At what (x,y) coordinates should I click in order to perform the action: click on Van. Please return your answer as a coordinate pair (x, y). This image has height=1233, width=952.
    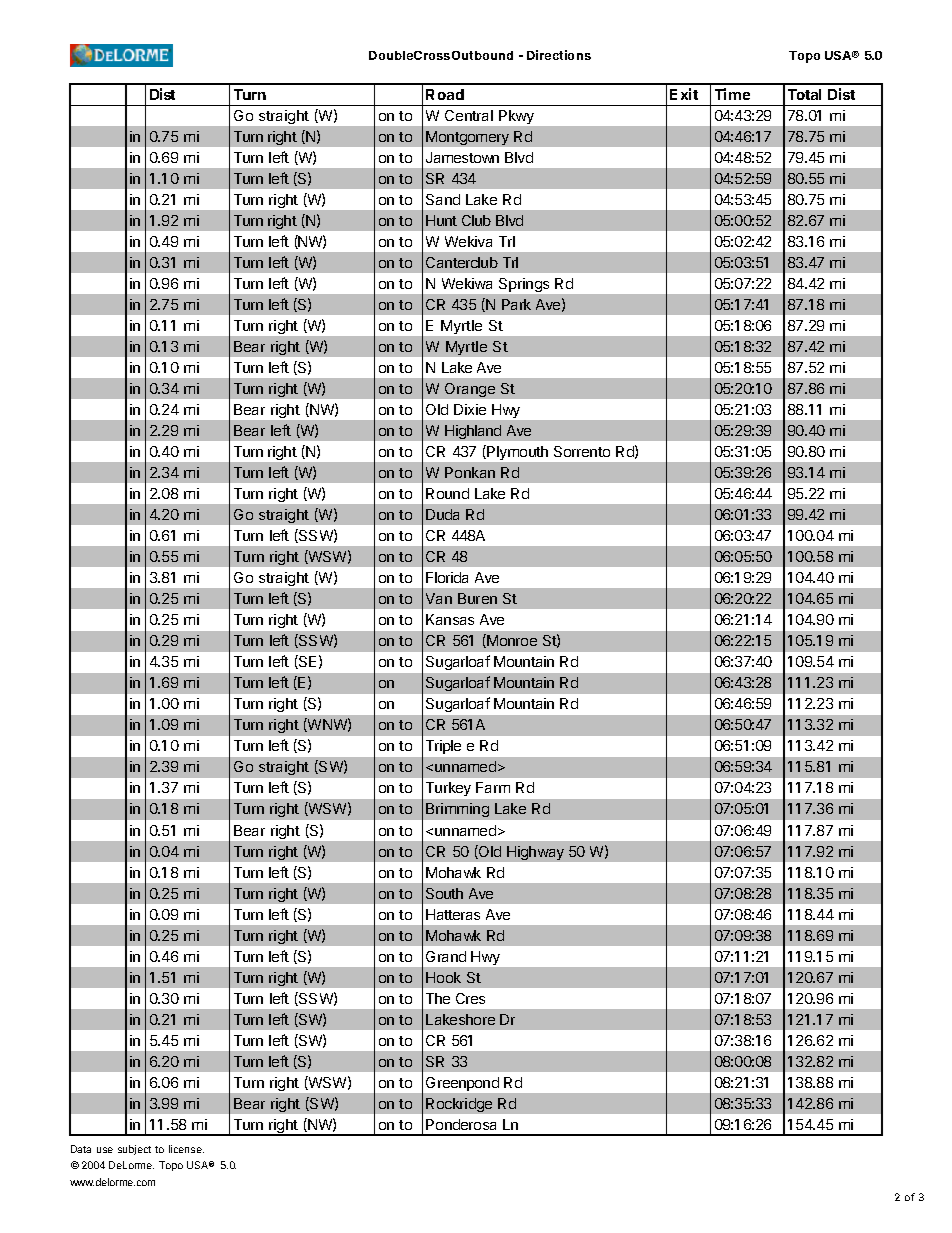
    Looking at the image, I should click on (439, 598).
